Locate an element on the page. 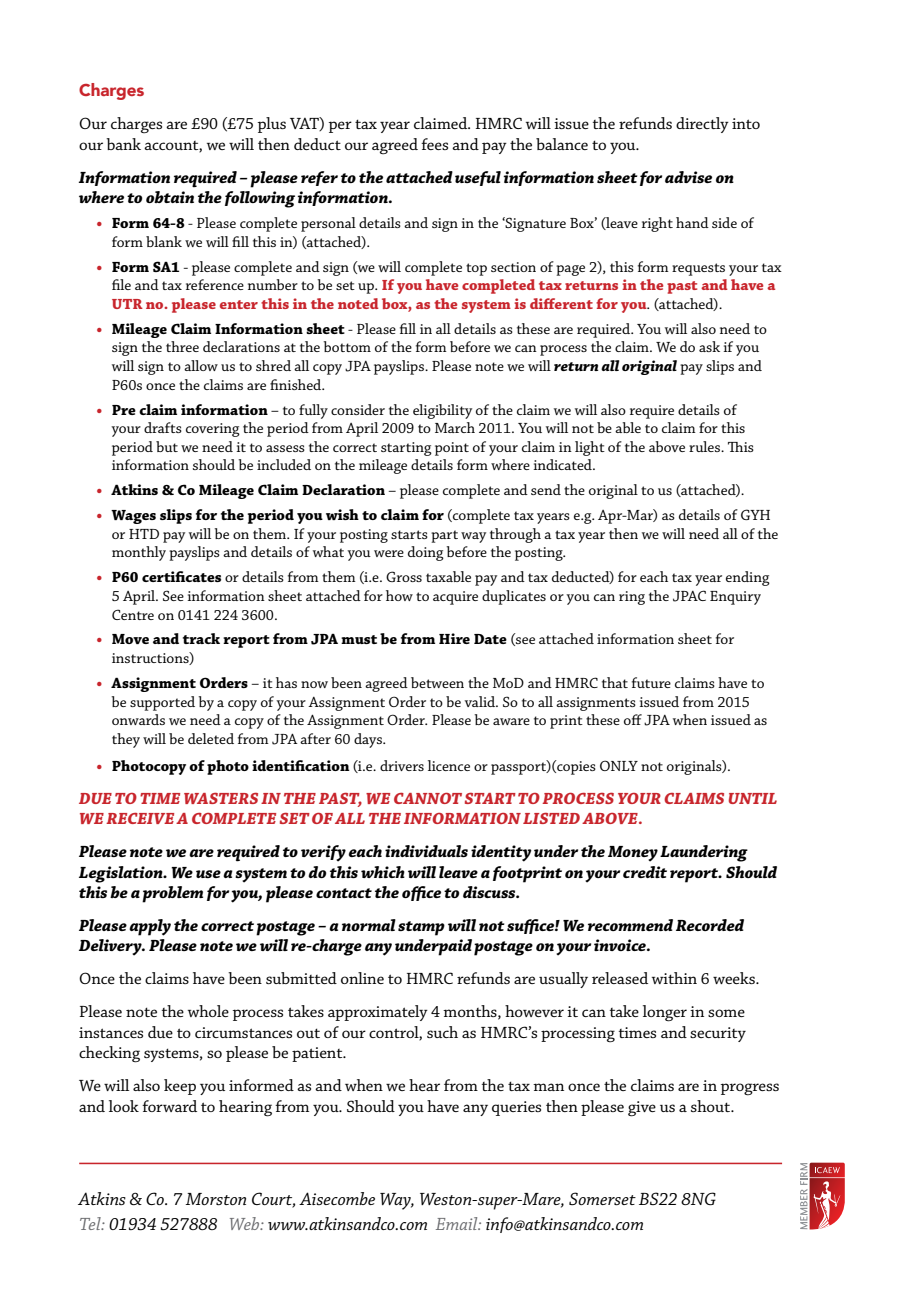 The height and width of the document is (1308, 924). advise is located at coordinates (688, 177).
